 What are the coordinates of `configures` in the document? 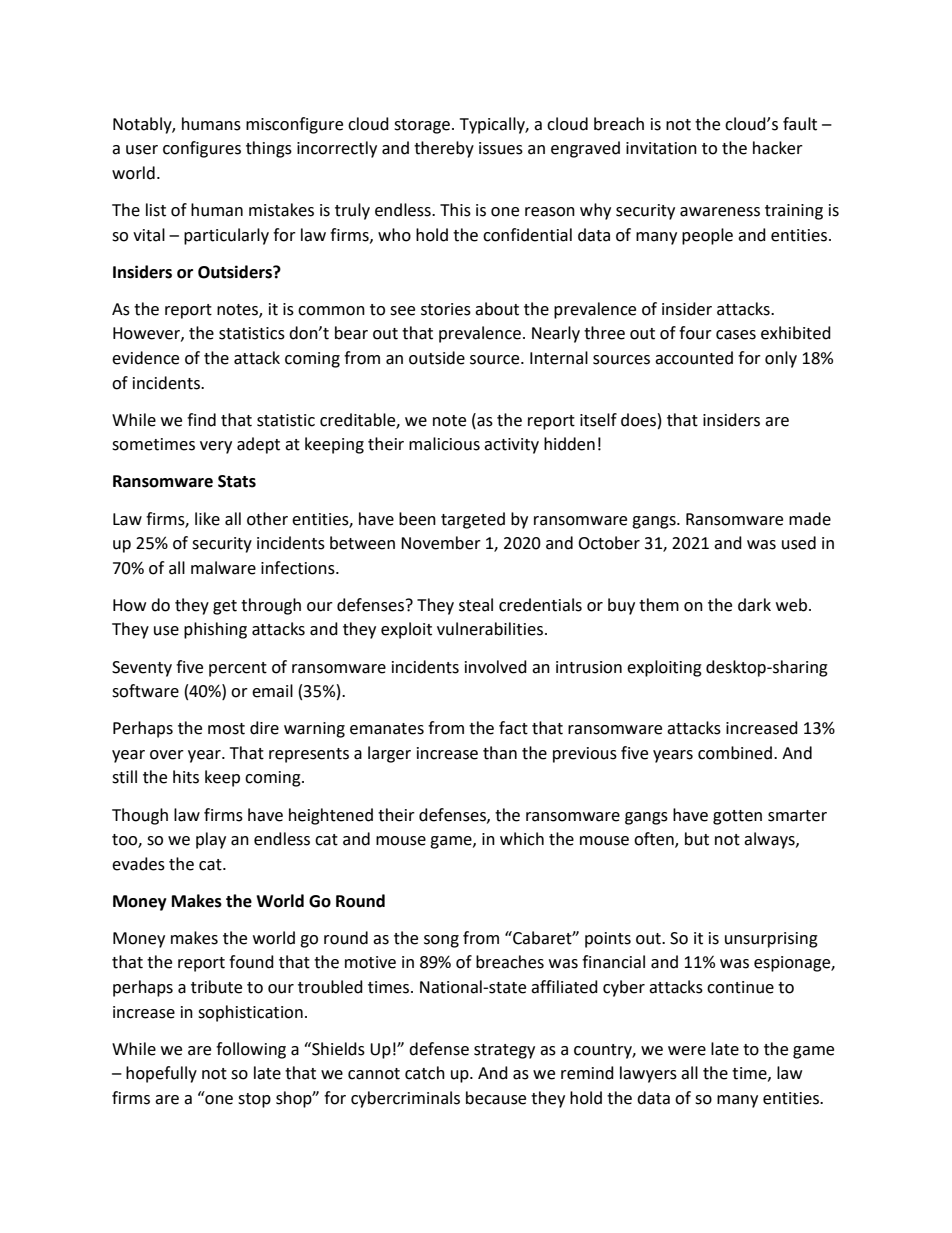 It's located at (202, 149).
